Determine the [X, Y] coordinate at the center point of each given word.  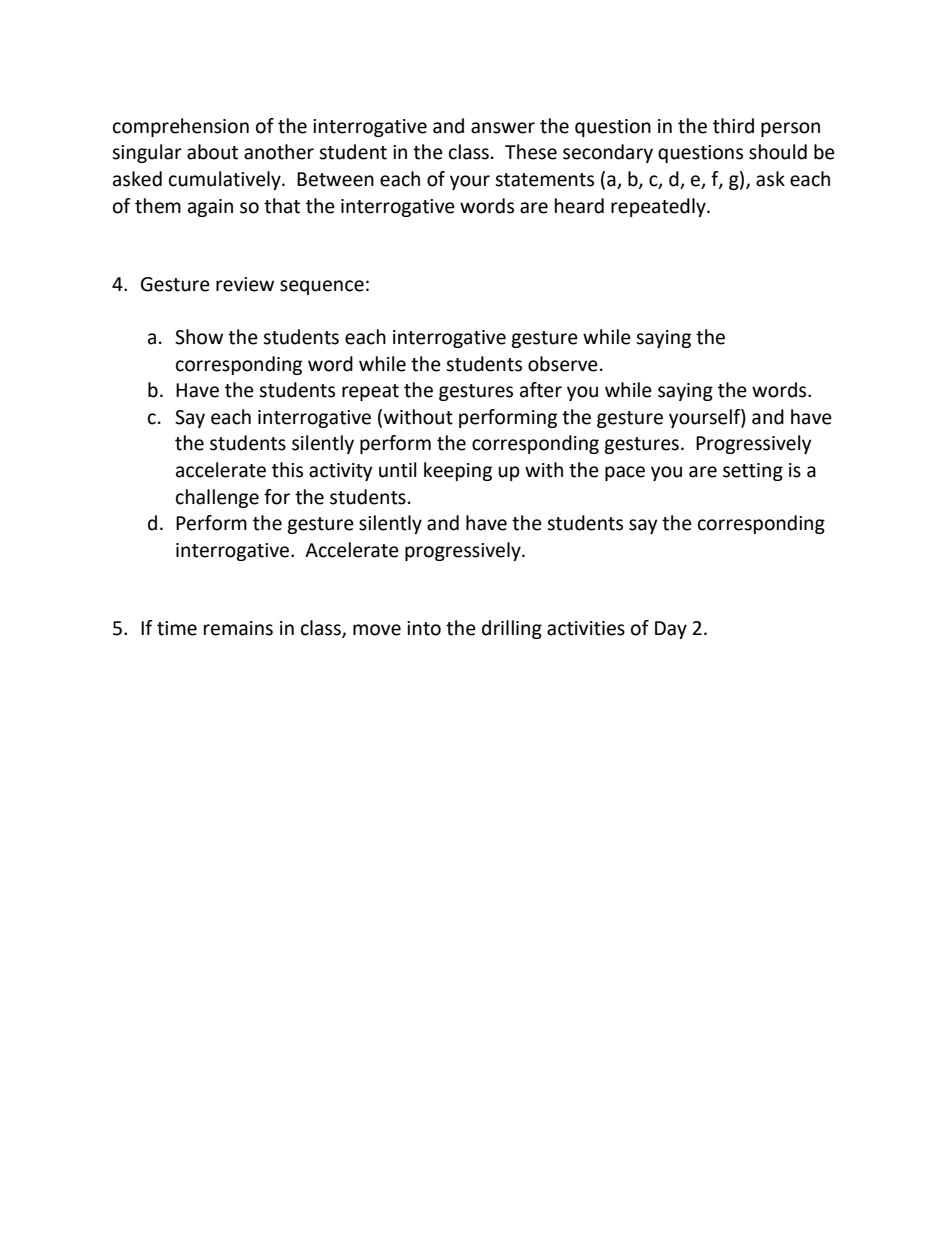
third [733, 126]
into [424, 628]
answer [503, 128]
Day [671, 630]
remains [238, 628]
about [212, 152]
